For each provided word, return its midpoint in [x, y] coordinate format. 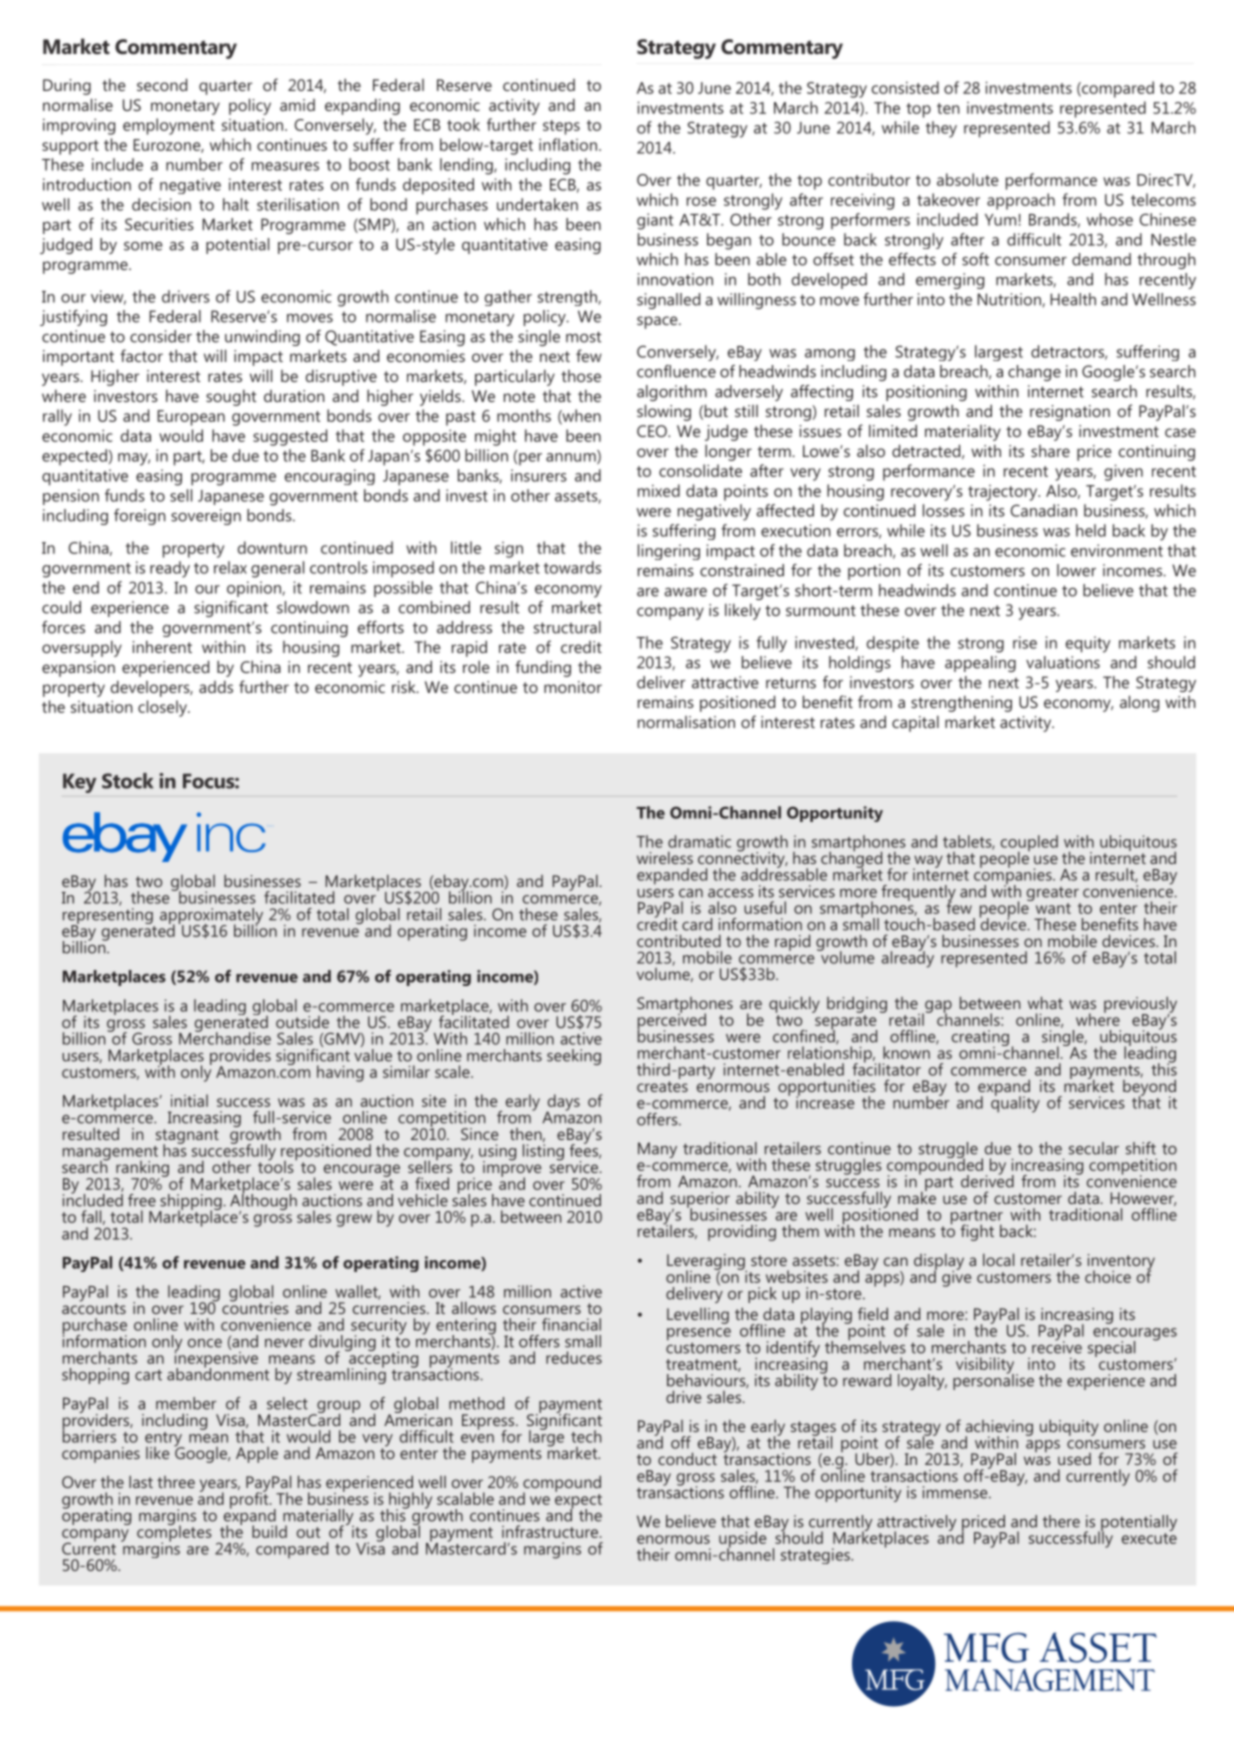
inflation [568, 144]
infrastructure [551, 1531]
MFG [986, 1648]
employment [169, 126]
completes [174, 1533]
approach [1021, 201]
